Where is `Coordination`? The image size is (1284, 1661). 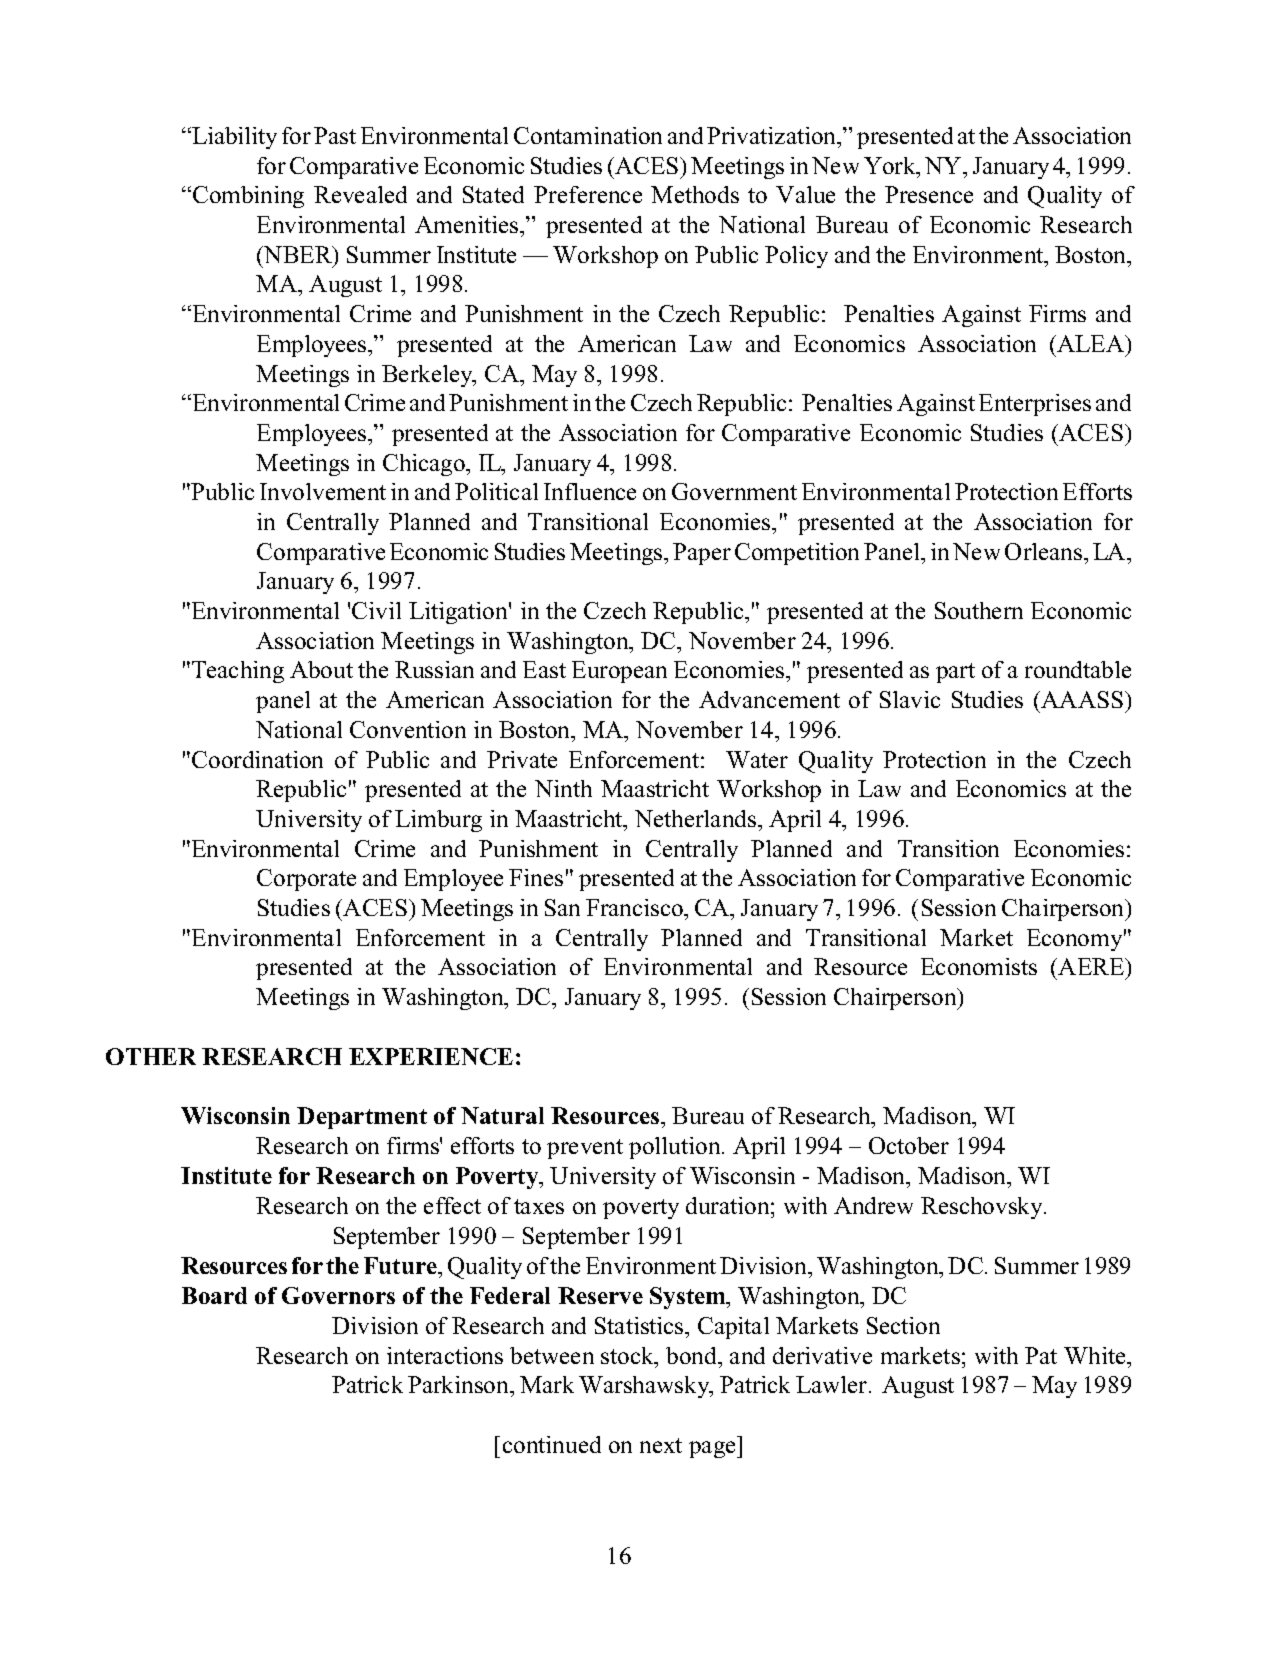
Coordination is located at coordinates (257, 759).
